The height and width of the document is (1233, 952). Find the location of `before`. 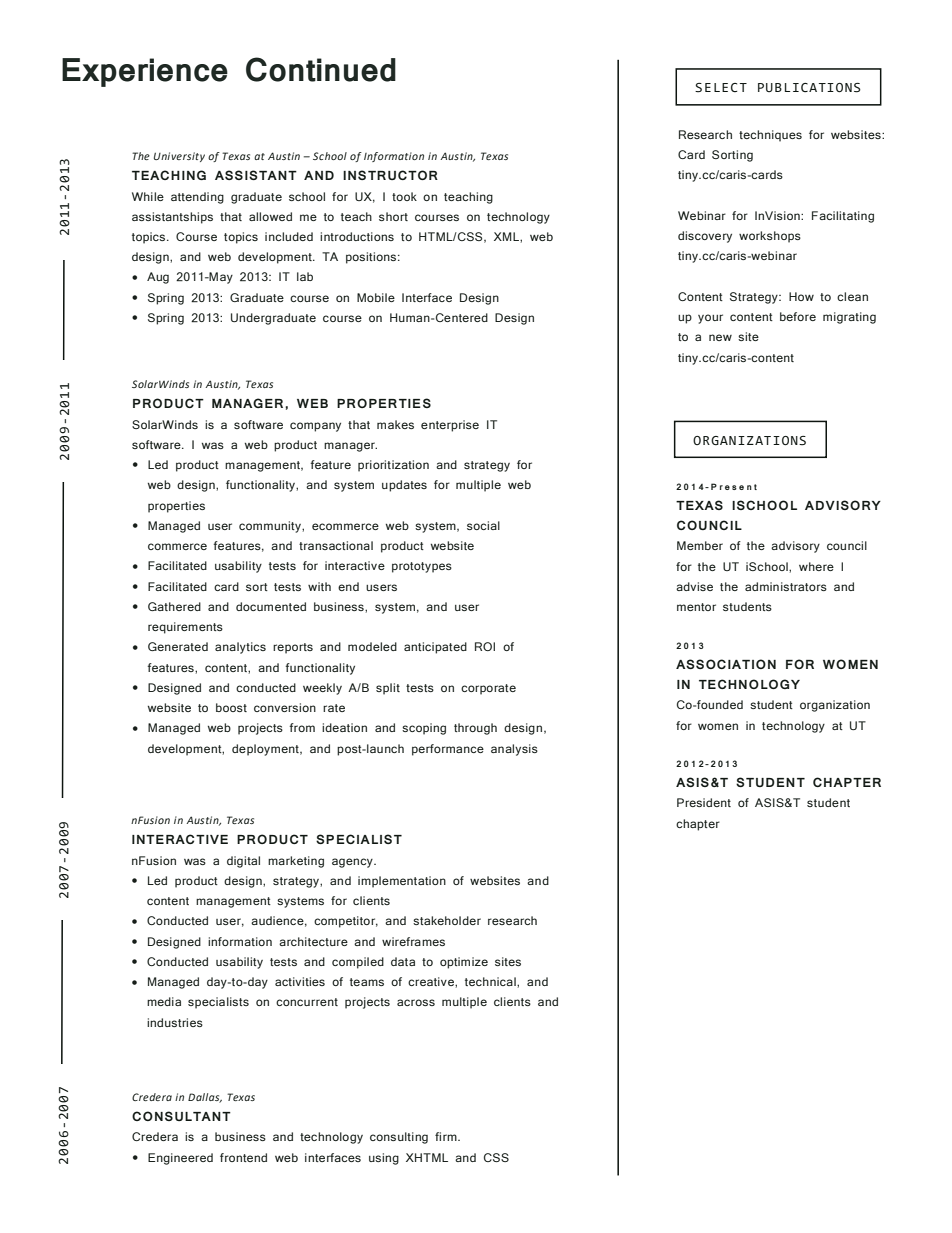

before is located at coordinates (798, 316).
